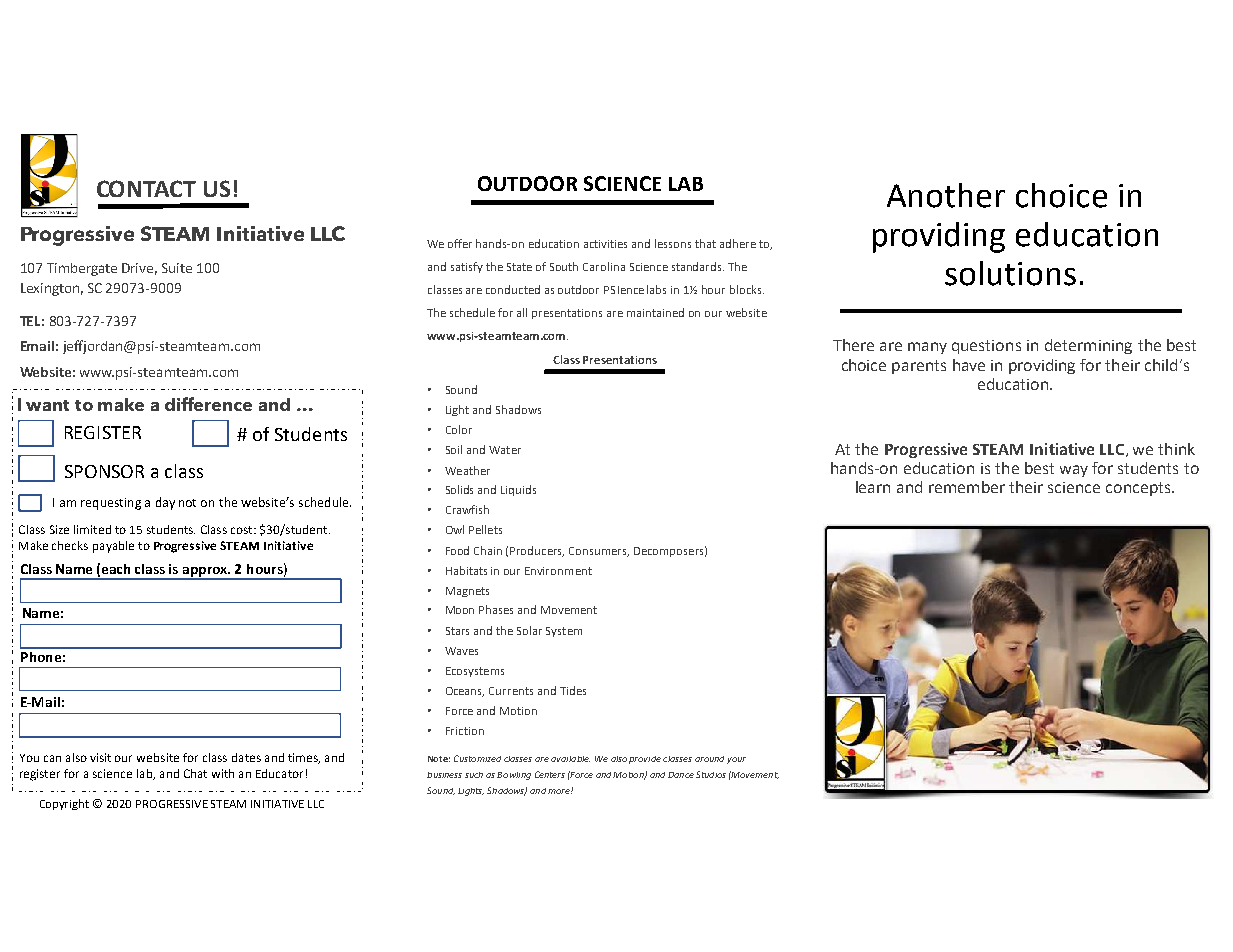 Image resolution: width=1233 pixels, height=952 pixels. What do you see at coordinates (146, 188) in the screenshot?
I see `CONTACT` at bounding box center [146, 188].
